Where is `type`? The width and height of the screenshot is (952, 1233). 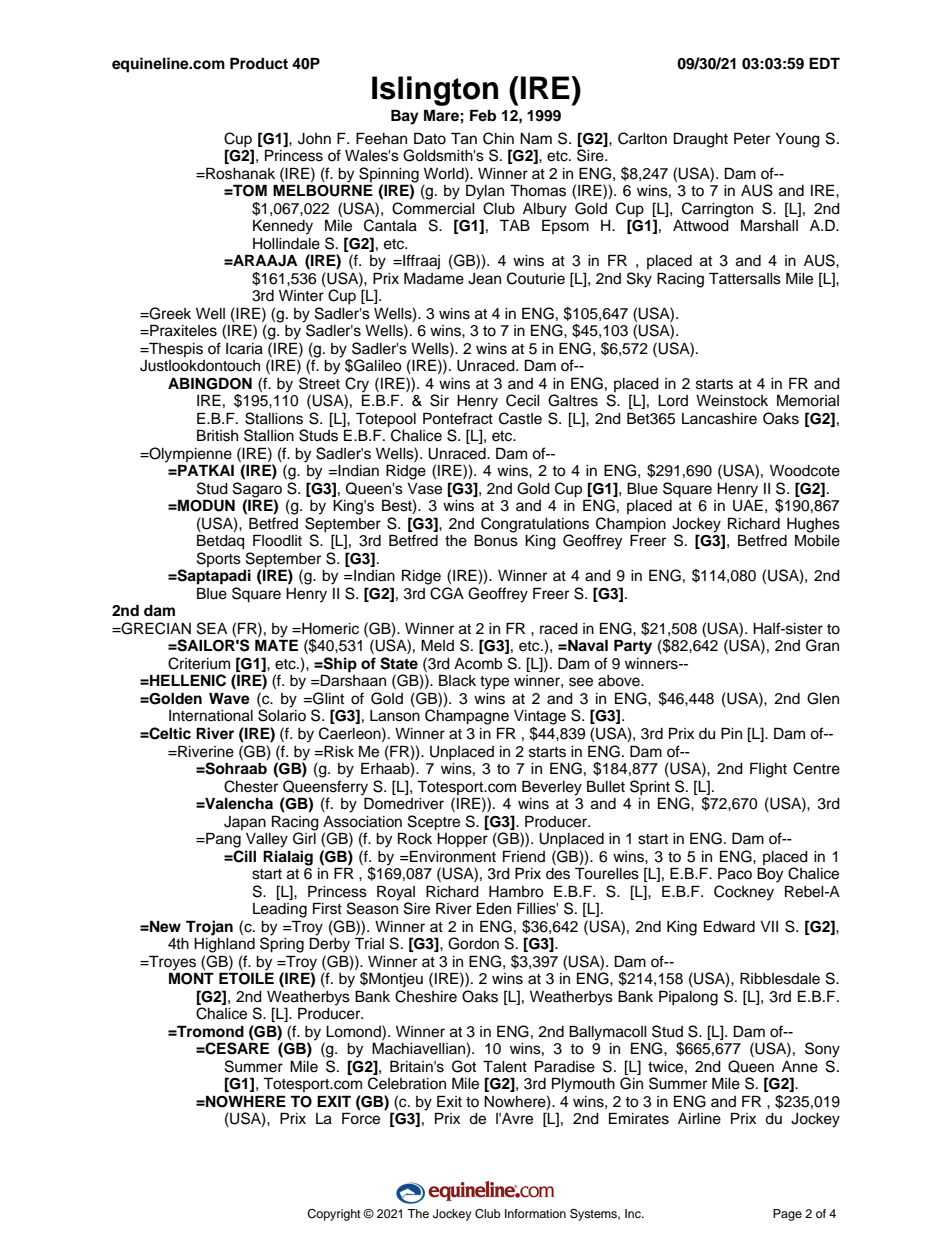
type is located at coordinates (494, 683).
